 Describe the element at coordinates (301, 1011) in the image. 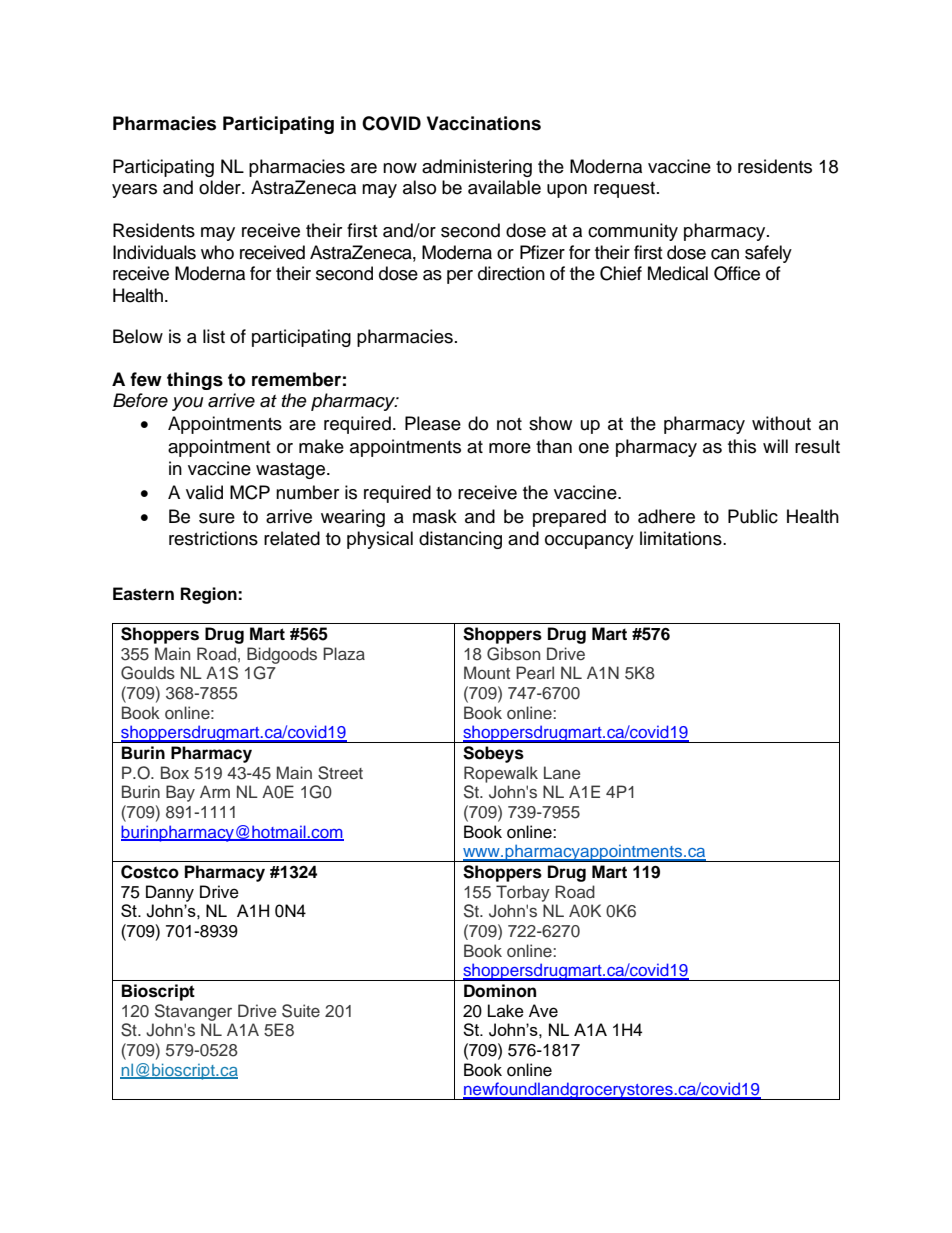

I see `Suite` at that location.
